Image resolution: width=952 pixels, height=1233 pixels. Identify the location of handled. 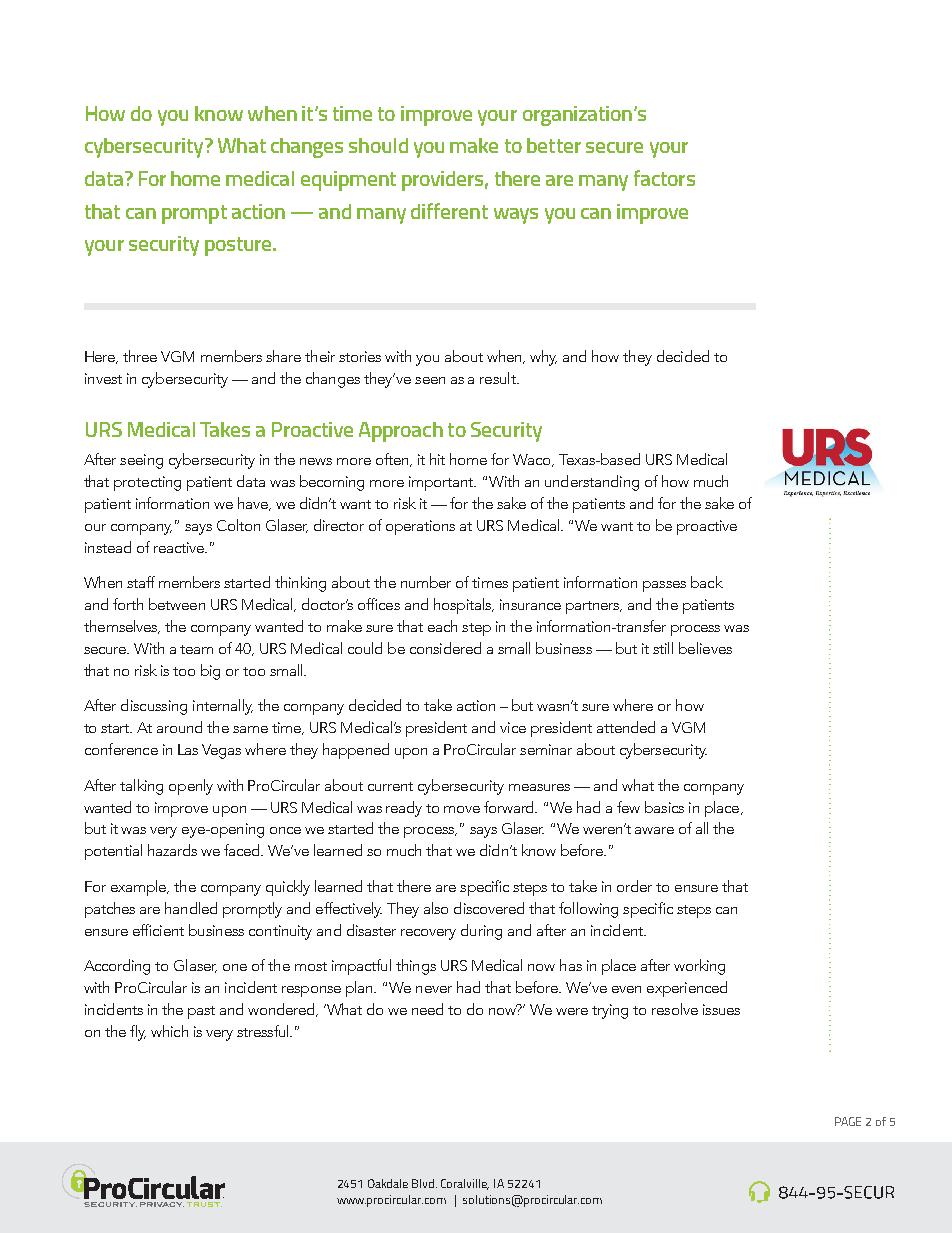
(191, 908).
